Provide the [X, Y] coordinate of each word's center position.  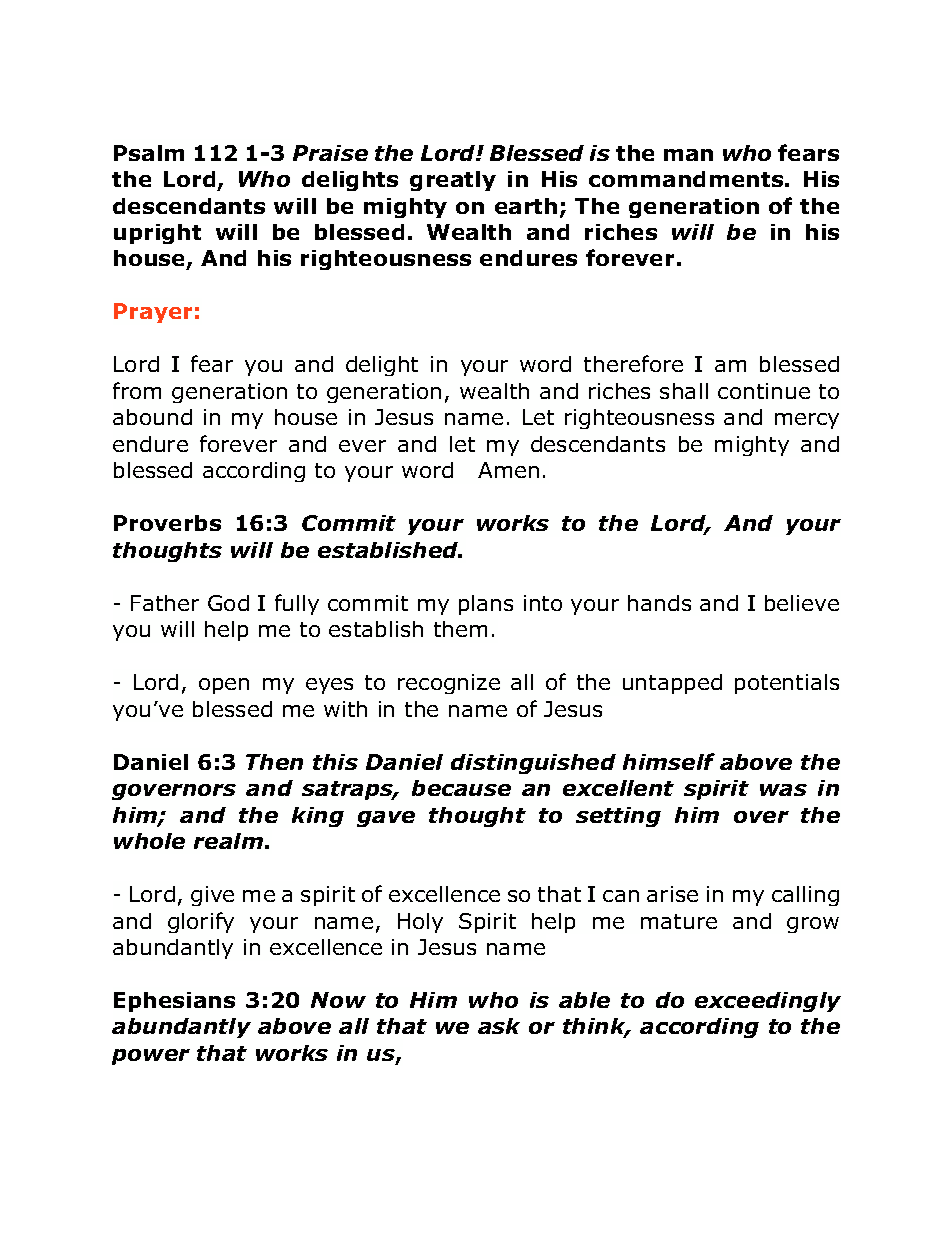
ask [499, 1026]
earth [526, 206]
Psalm [149, 153]
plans [486, 605]
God [228, 603]
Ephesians [174, 1002]
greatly [453, 181]
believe [802, 603]
